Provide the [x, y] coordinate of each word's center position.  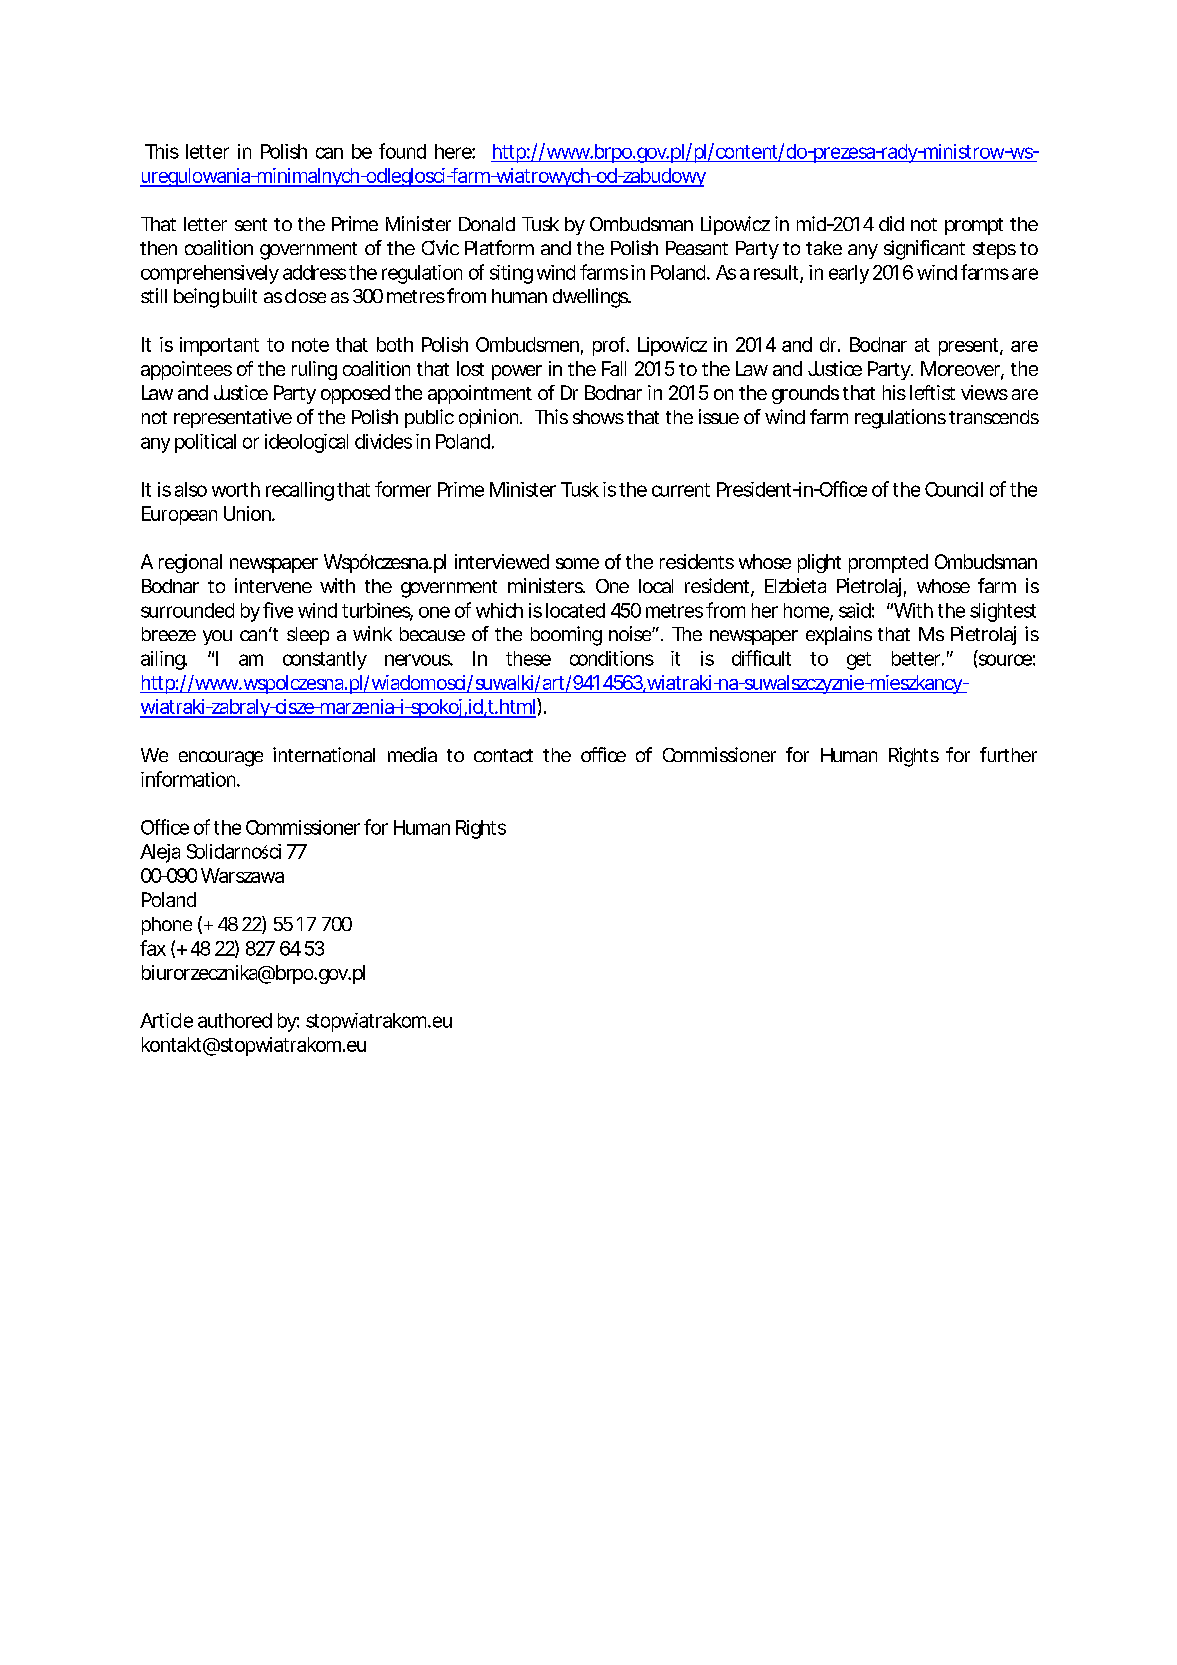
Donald [487, 224]
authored [235, 1020]
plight [819, 563]
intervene [273, 585]
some [577, 563]
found [402, 151]
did [891, 223]
